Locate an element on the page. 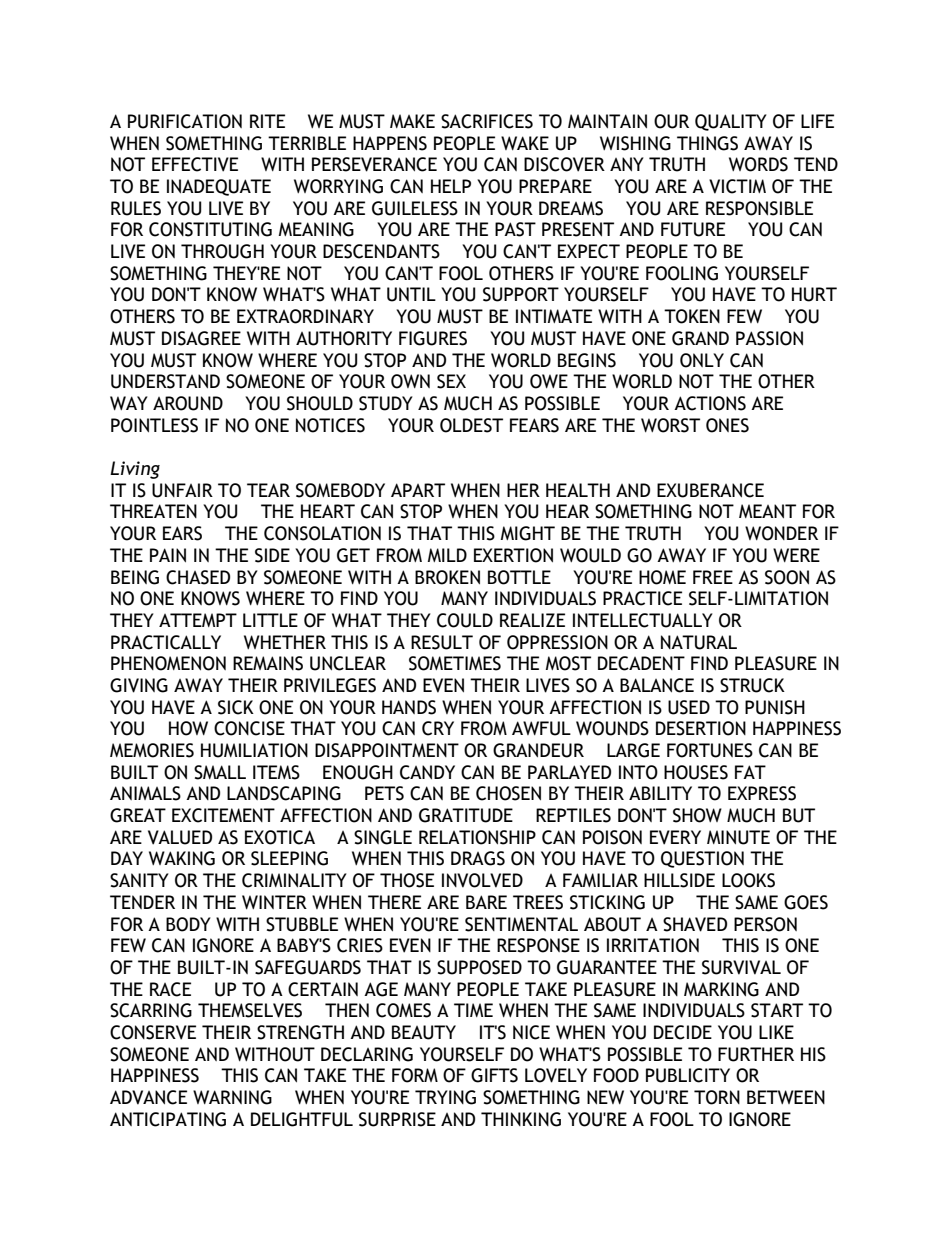 Image resolution: width=952 pixels, height=1233 pixels. MINUTE is located at coordinates (738, 837).
